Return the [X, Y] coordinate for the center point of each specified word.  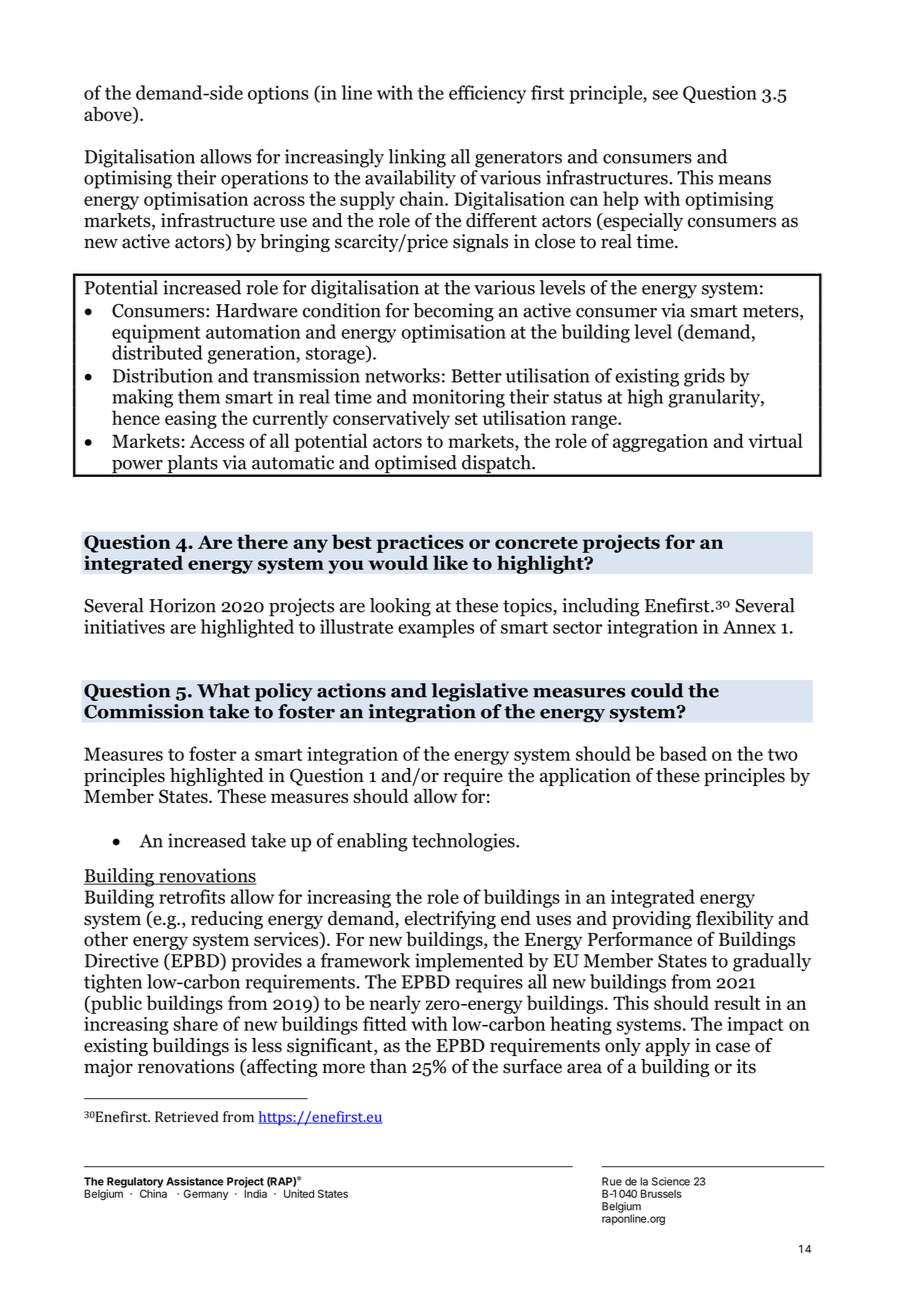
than [388, 1066]
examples [436, 628]
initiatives [124, 626]
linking [417, 158]
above [109, 115]
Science [671, 1181]
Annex [749, 627]
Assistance [195, 1181]
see [665, 95]
